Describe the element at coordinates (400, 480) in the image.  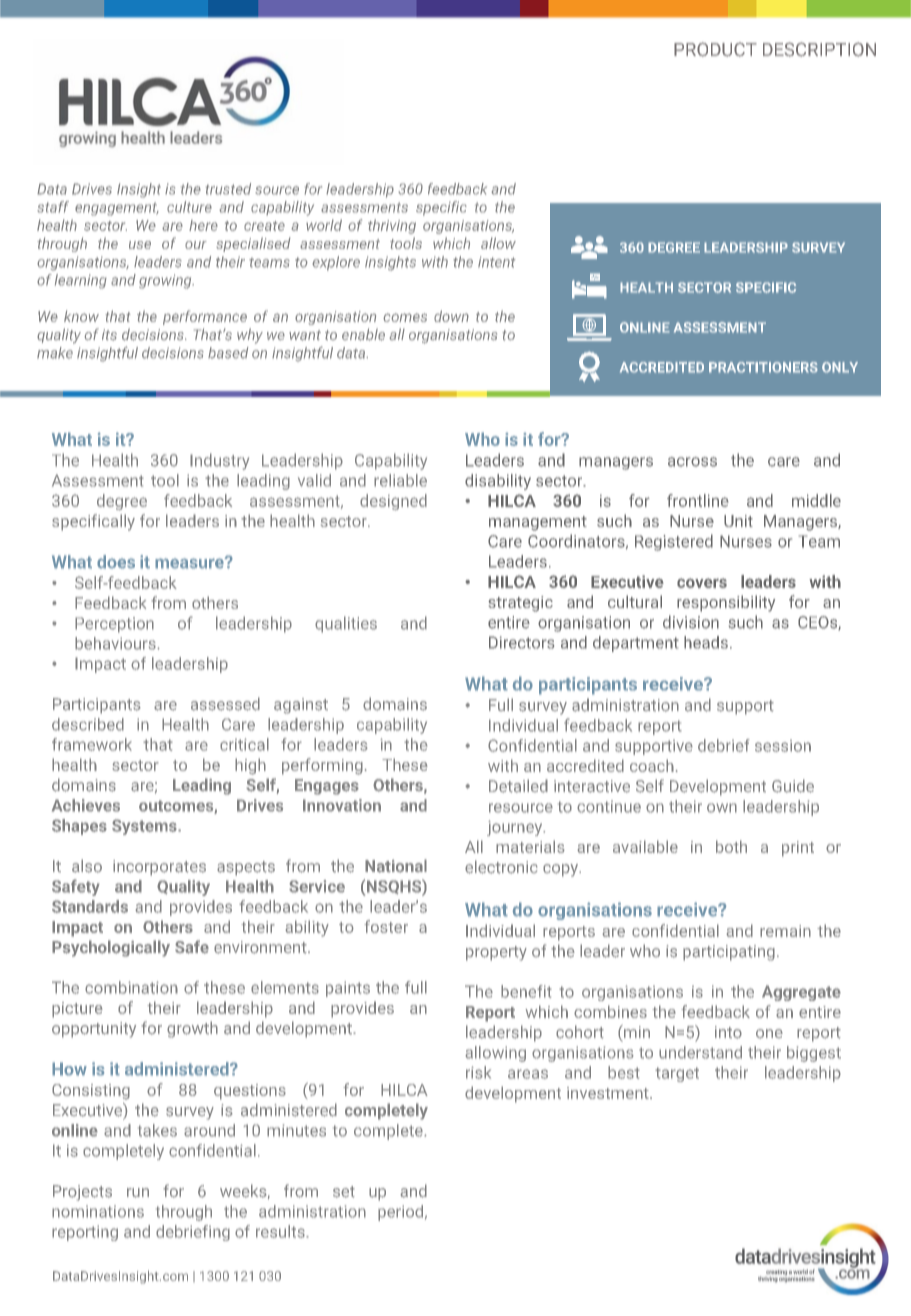
I see `reliable` at that location.
